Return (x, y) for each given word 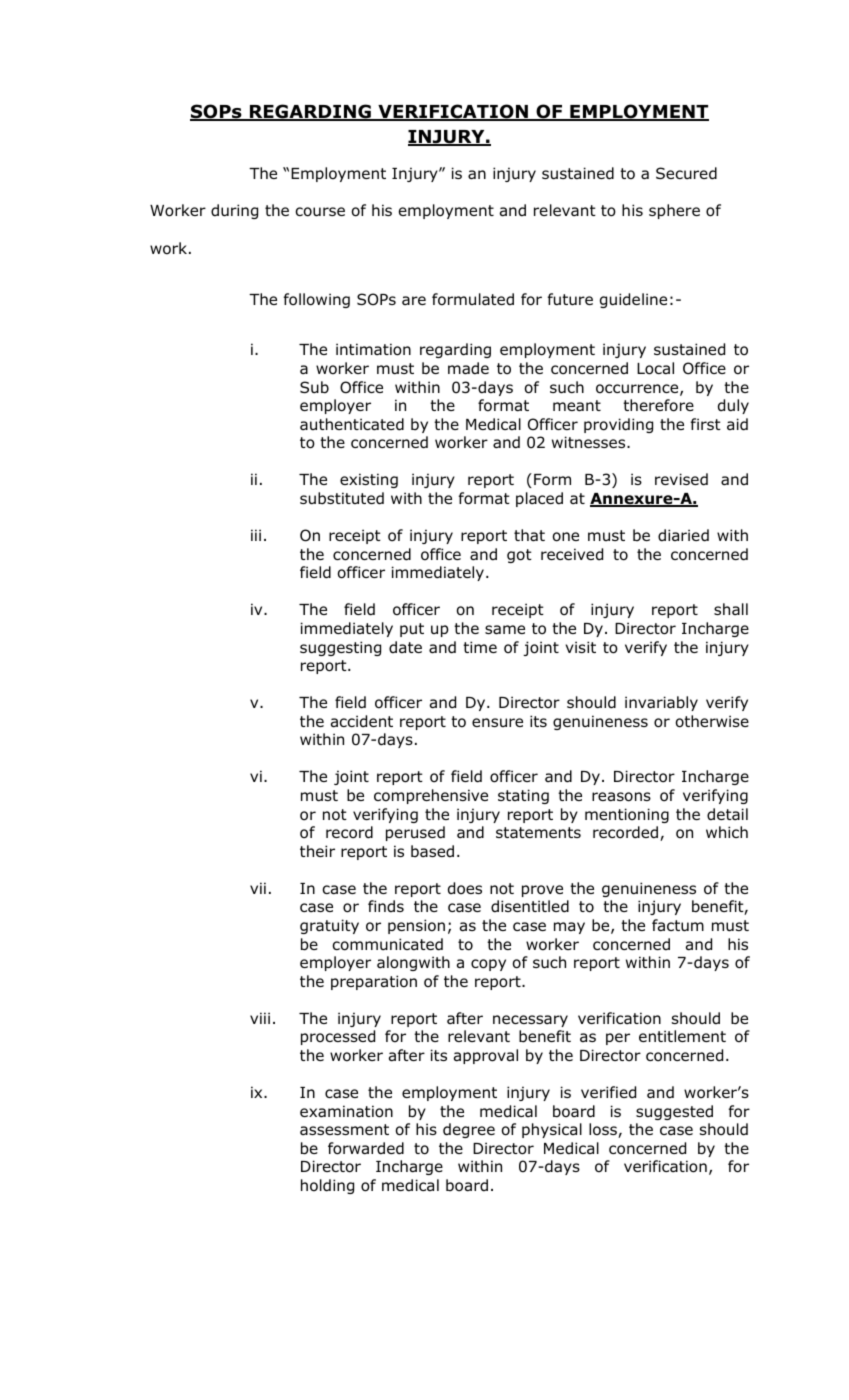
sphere (674, 211)
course (320, 212)
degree (469, 1130)
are (414, 300)
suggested (674, 1112)
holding (327, 1186)
